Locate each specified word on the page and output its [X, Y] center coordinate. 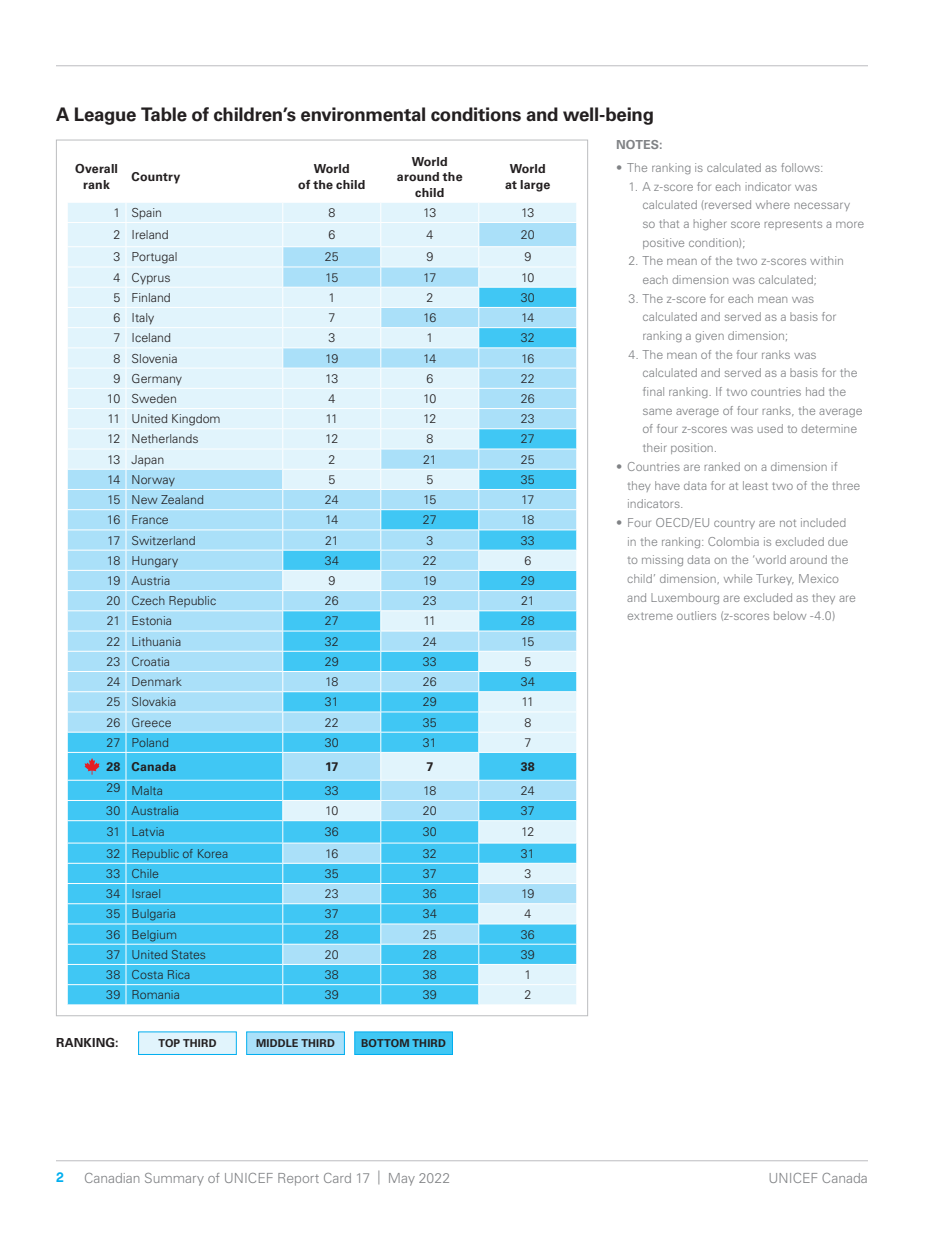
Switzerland [163, 540]
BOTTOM [385, 1043]
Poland [150, 742]
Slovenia [154, 358]
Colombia [733, 541]
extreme [650, 616]
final [653, 391]
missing [662, 561]
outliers [696, 615]
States [188, 954]
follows [801, 167]
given [709, 337]
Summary [174, 1179]
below [790, 615]
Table [164, 114]
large [535, 186]
